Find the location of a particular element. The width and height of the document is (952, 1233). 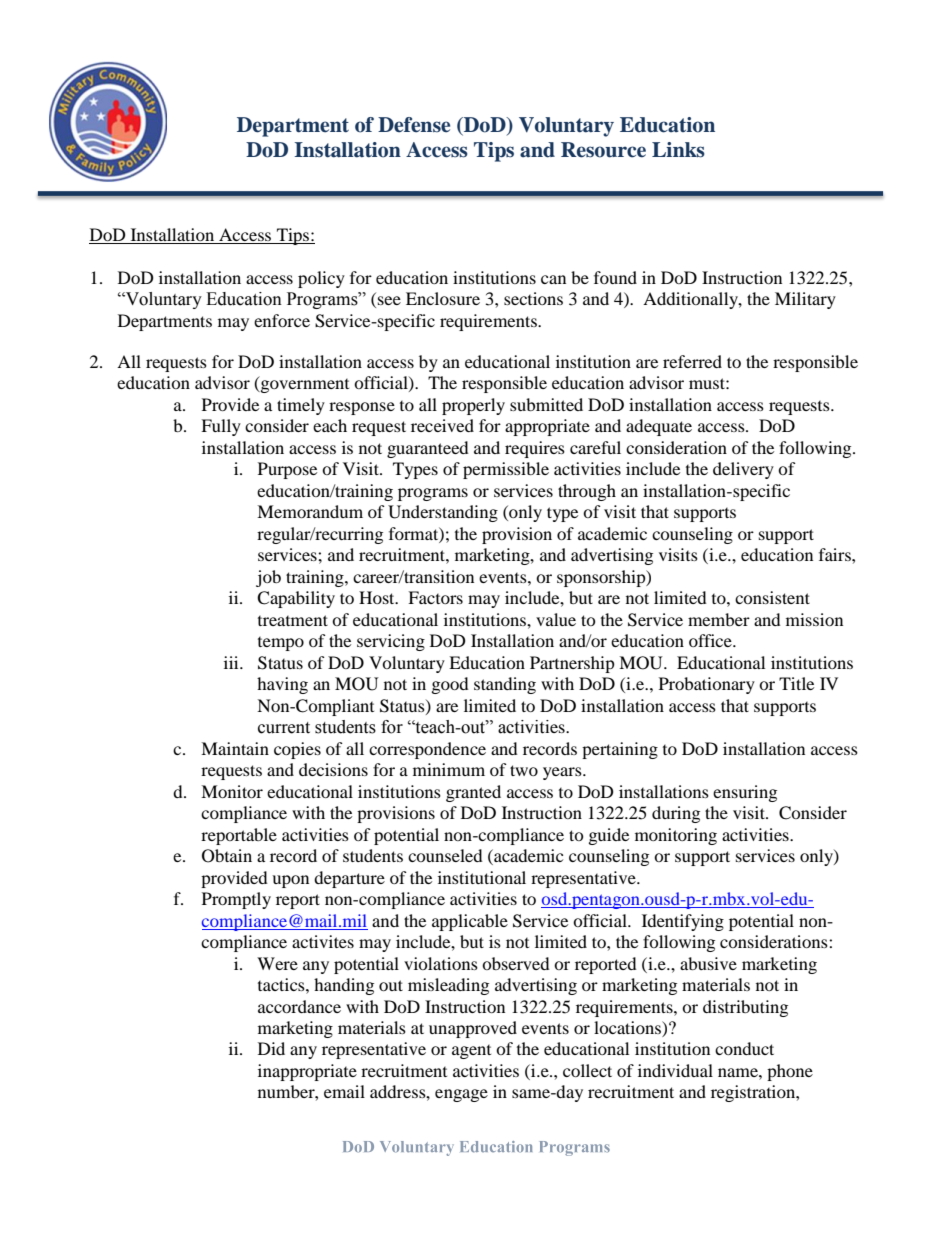

Resource is located at coordinates (603, 150).
